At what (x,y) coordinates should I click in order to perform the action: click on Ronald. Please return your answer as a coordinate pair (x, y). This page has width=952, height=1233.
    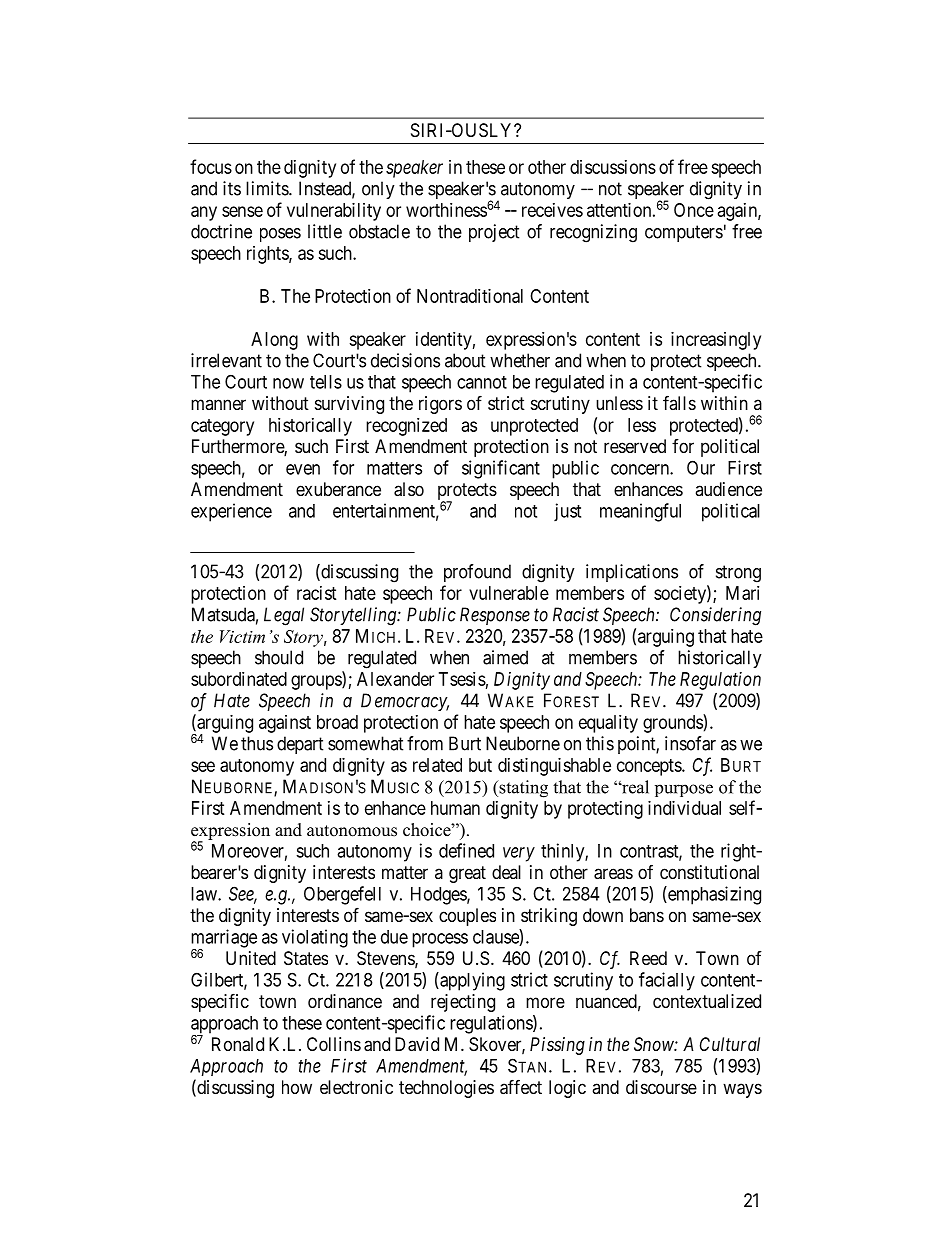
    Looking at the image, I should click on (238, 1044).
